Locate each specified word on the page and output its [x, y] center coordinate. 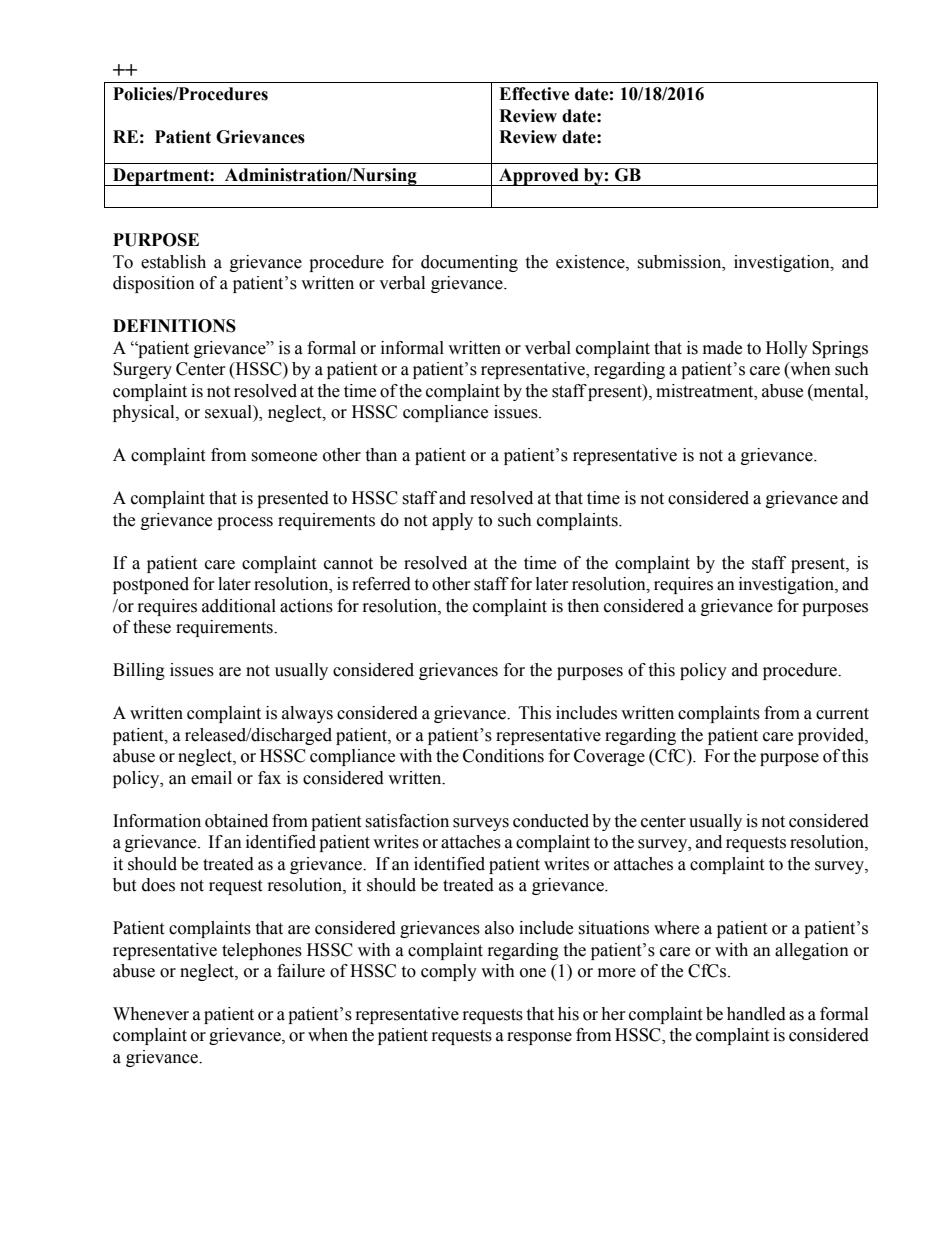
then [583, 606]
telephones [262, 951]
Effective [534, 94]
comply [449, 972]
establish [173, 262]
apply [452, 521]
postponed [151, 585]
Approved [539, 177]
